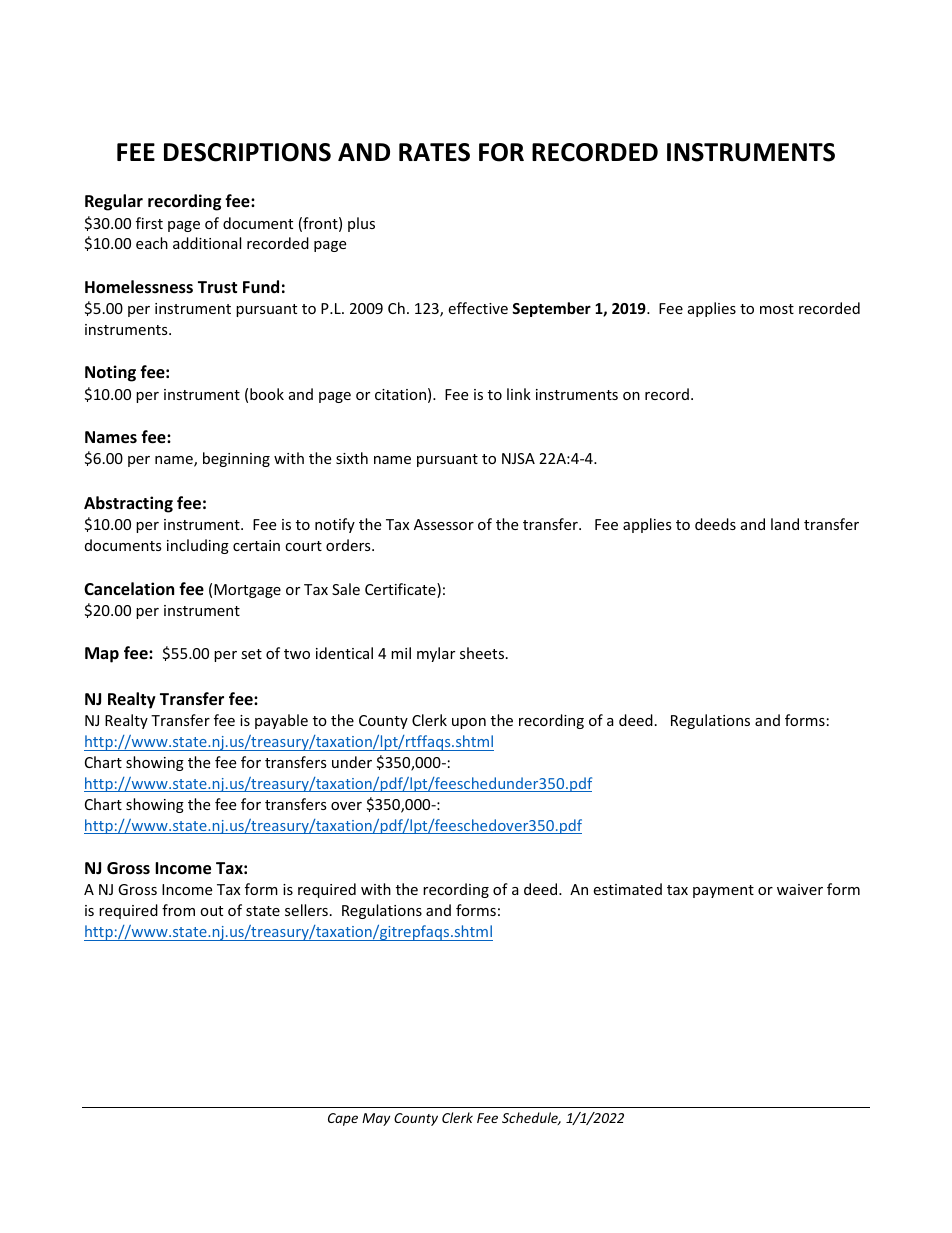 Image resolution: width=952 pixels, height=1233 pixels. Describe the element at coordinates (483, 653) in the screenshot. I see `sheets` at that location.
